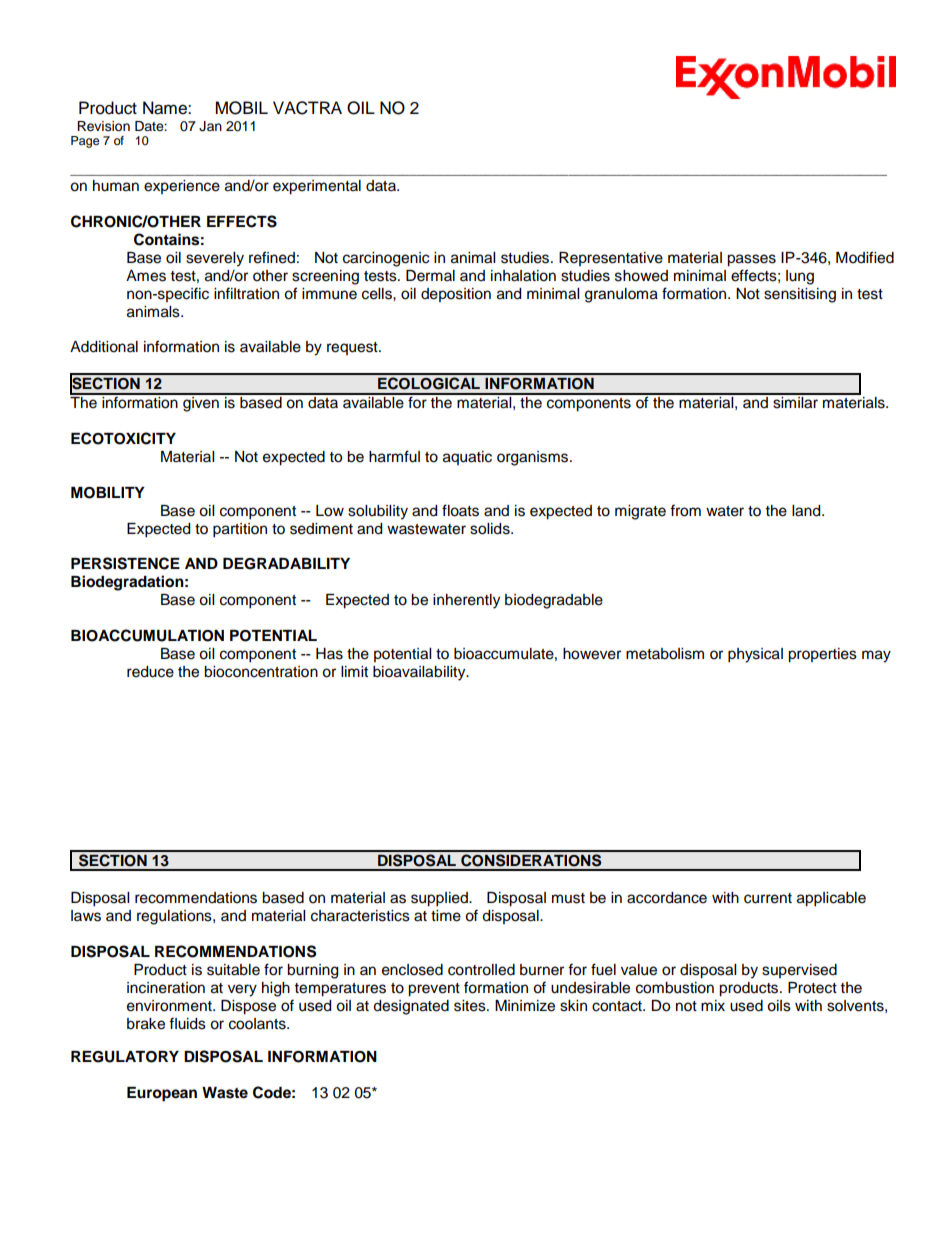 Image resolution: width=952 pixels, height=1233 pixels. I want to click on physical, so click(755, 655).
